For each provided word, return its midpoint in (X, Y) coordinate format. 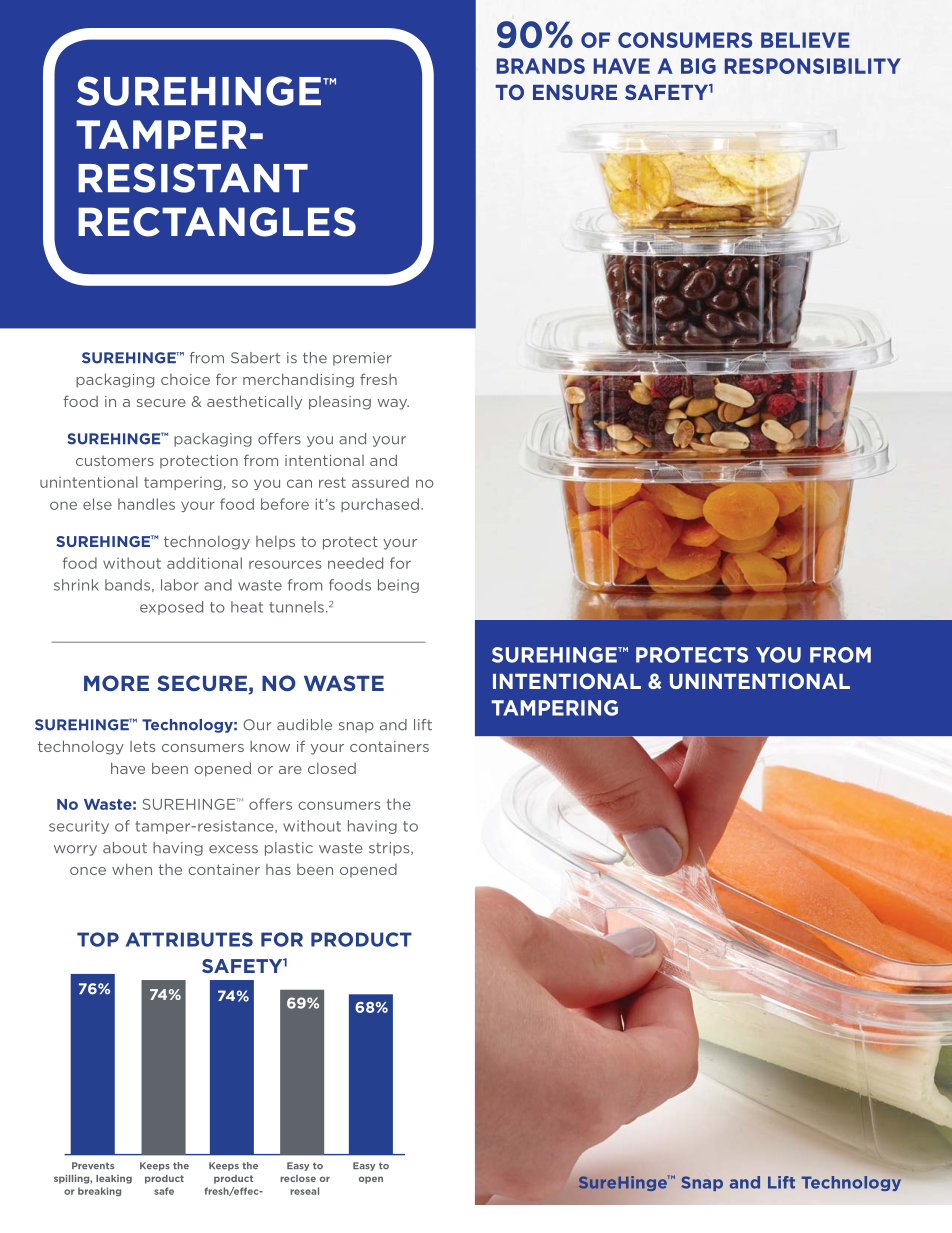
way (393, 404)
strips (390, 849)
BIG (698, 66)
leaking (114, 1179)
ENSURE (575, 92)
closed (332, 768)
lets (142, 746)
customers (115, 460)
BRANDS (541, 66)
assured (380, 482)
